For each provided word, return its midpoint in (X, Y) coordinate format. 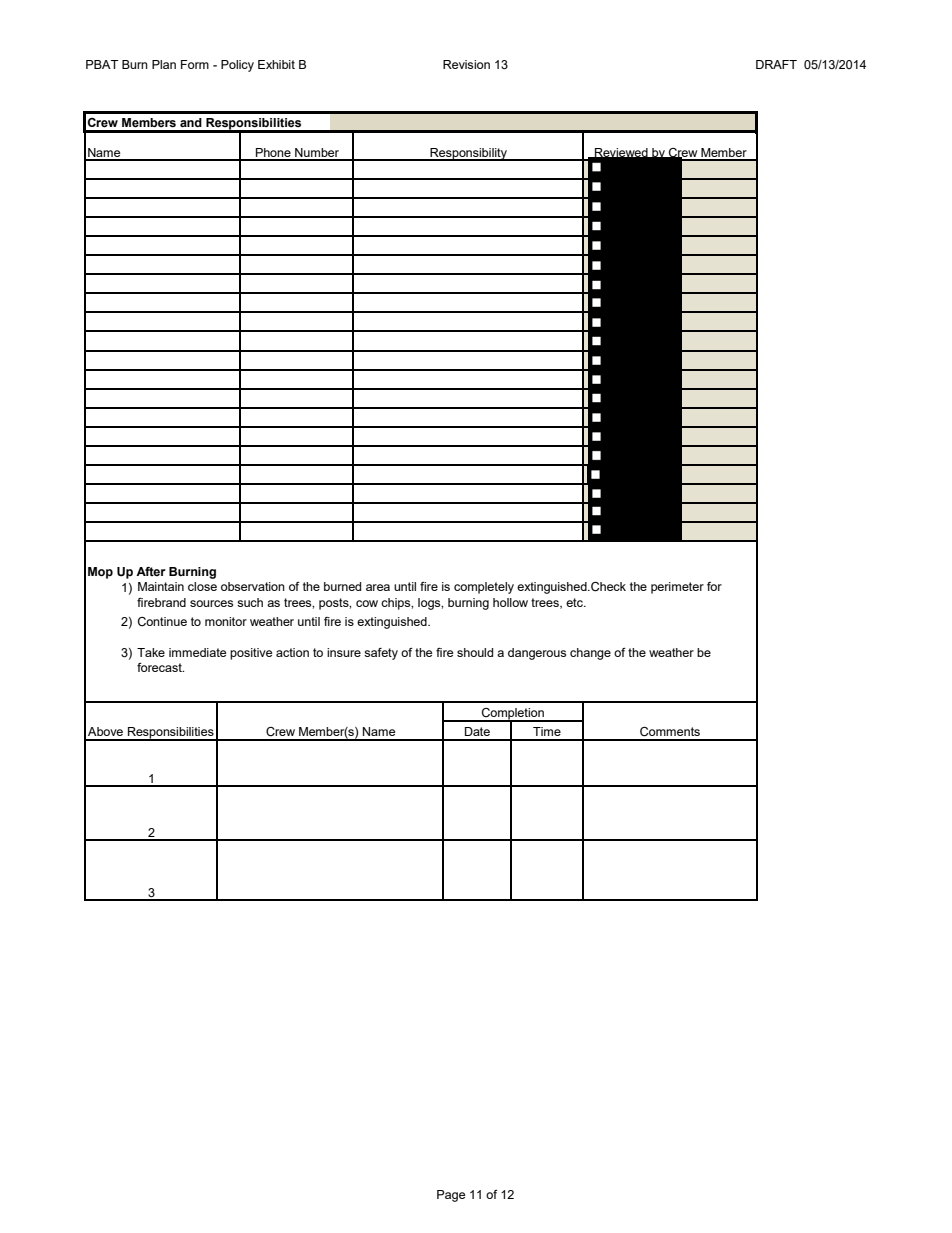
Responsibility (468, 154)
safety (381, 654)
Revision (466, 64)
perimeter (677, 588)
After (151, 571)
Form (195, 64)
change (590, 654)
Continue (162, 621)
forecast (160, 667)
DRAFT (776, 64)
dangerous (537, 654)
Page (451, 1196)
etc (575, 602)
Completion (513, 715)
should (475, 652)
